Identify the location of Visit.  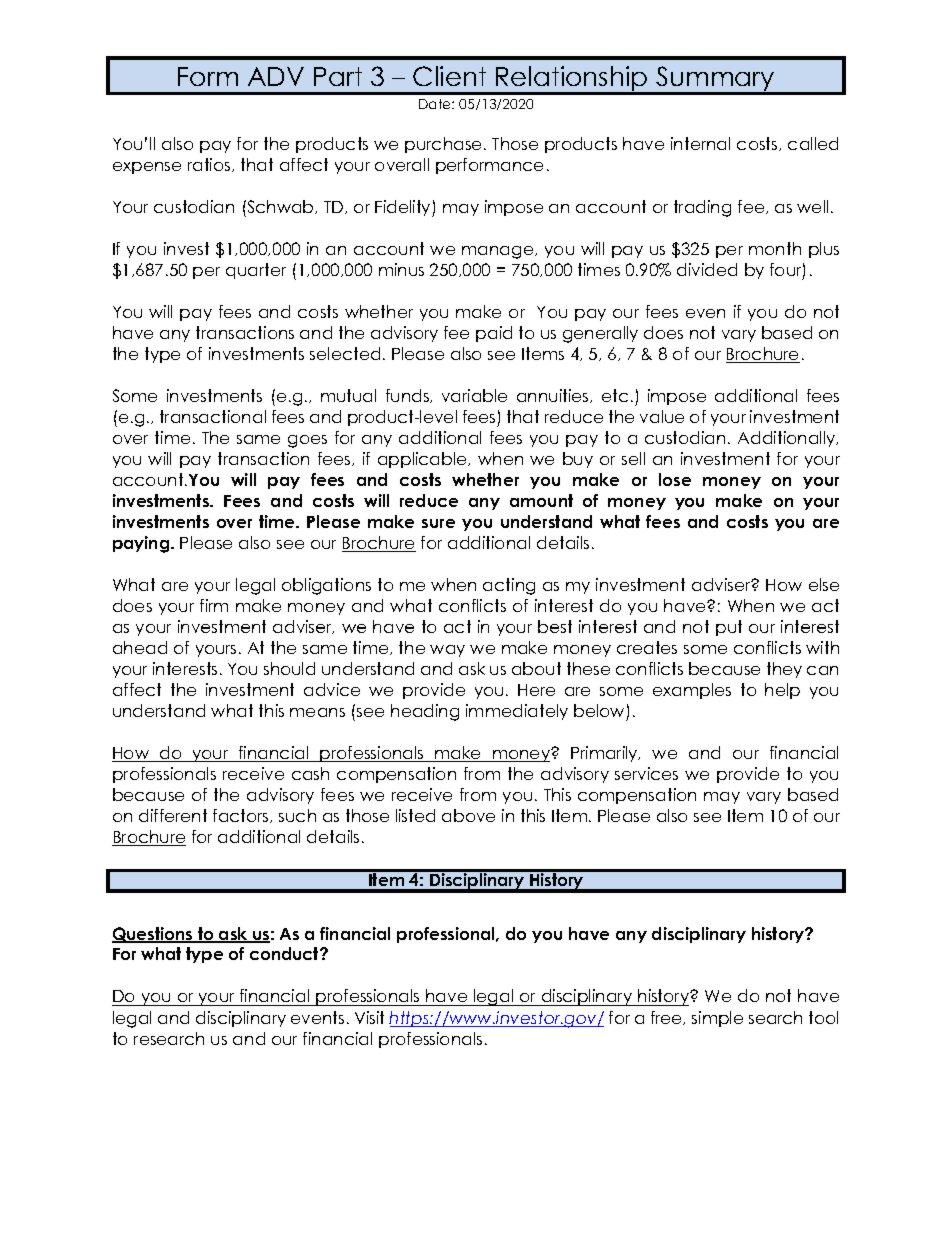
(369, 1017).
